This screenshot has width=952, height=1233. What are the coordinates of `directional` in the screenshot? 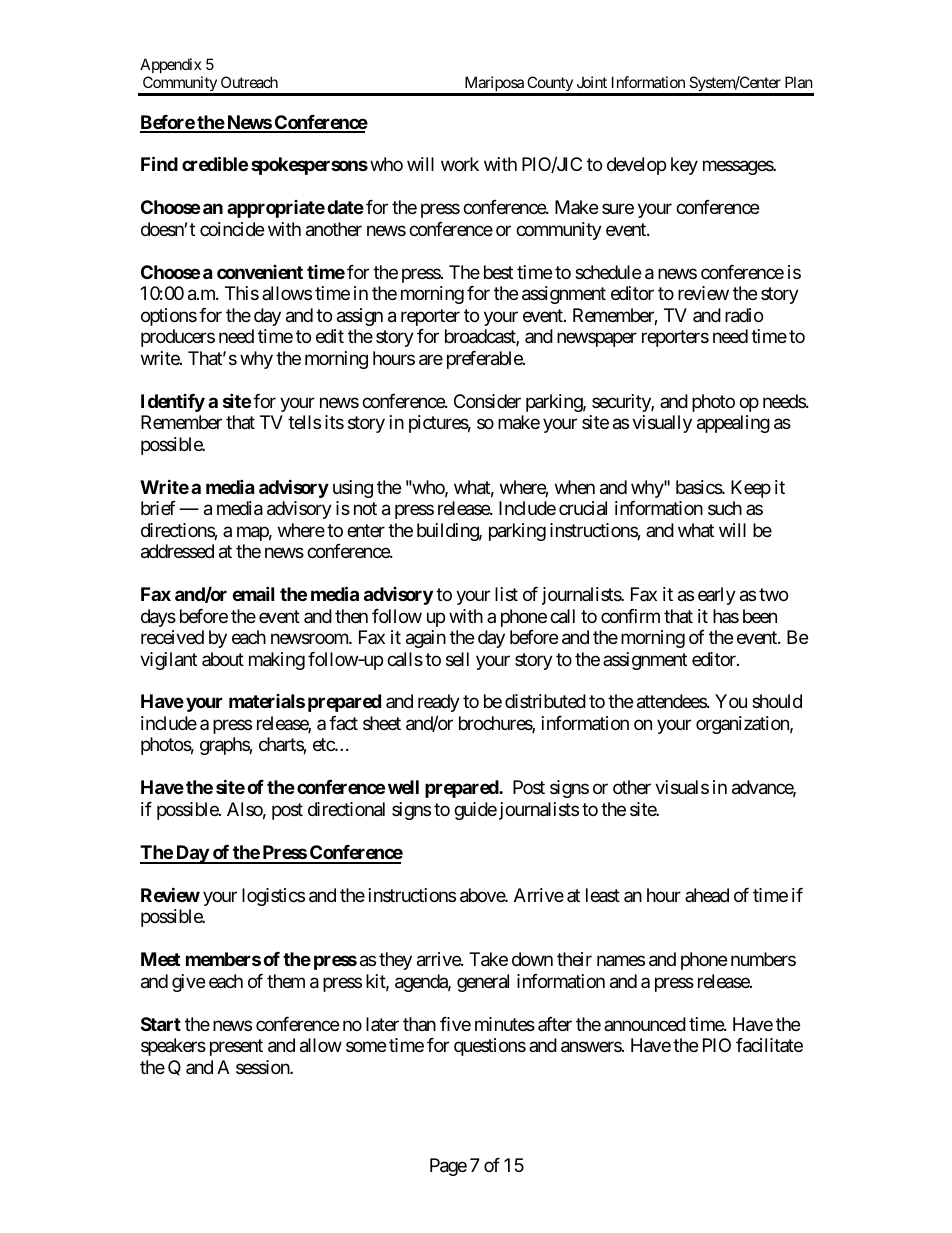 It's located at (346, 809).
